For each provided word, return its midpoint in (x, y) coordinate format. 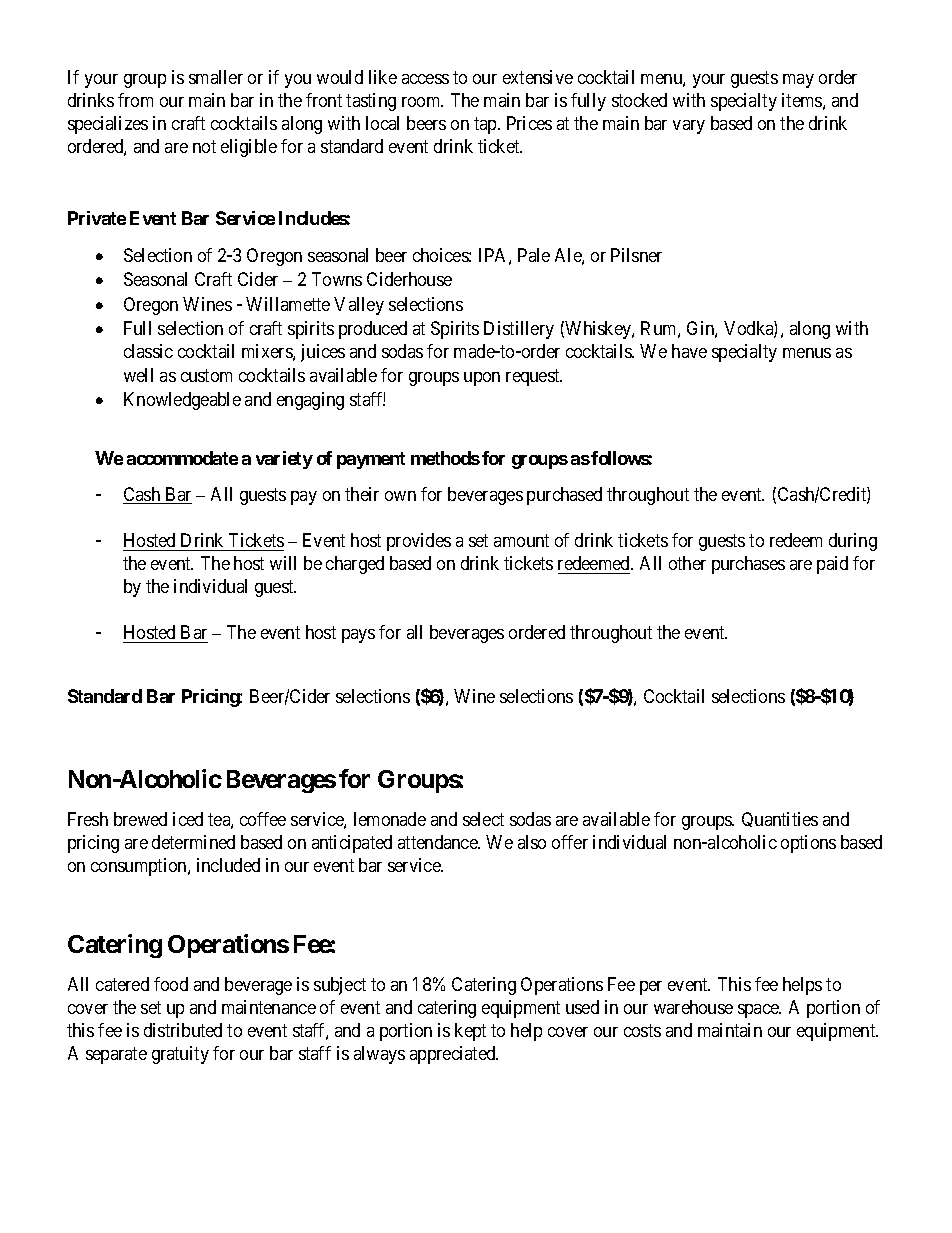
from (135, 100)
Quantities (780, 819)
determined (193, 842)
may (798, 81)
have (689, 351)
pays (358, 636)
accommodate (182, 458)
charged (355, 565)
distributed (183, 1030)
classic (148, 351)
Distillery (519, 330)
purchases (748, 565)
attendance (439, 842)
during (853, 542)
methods (445, 458)
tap (486, 125)
